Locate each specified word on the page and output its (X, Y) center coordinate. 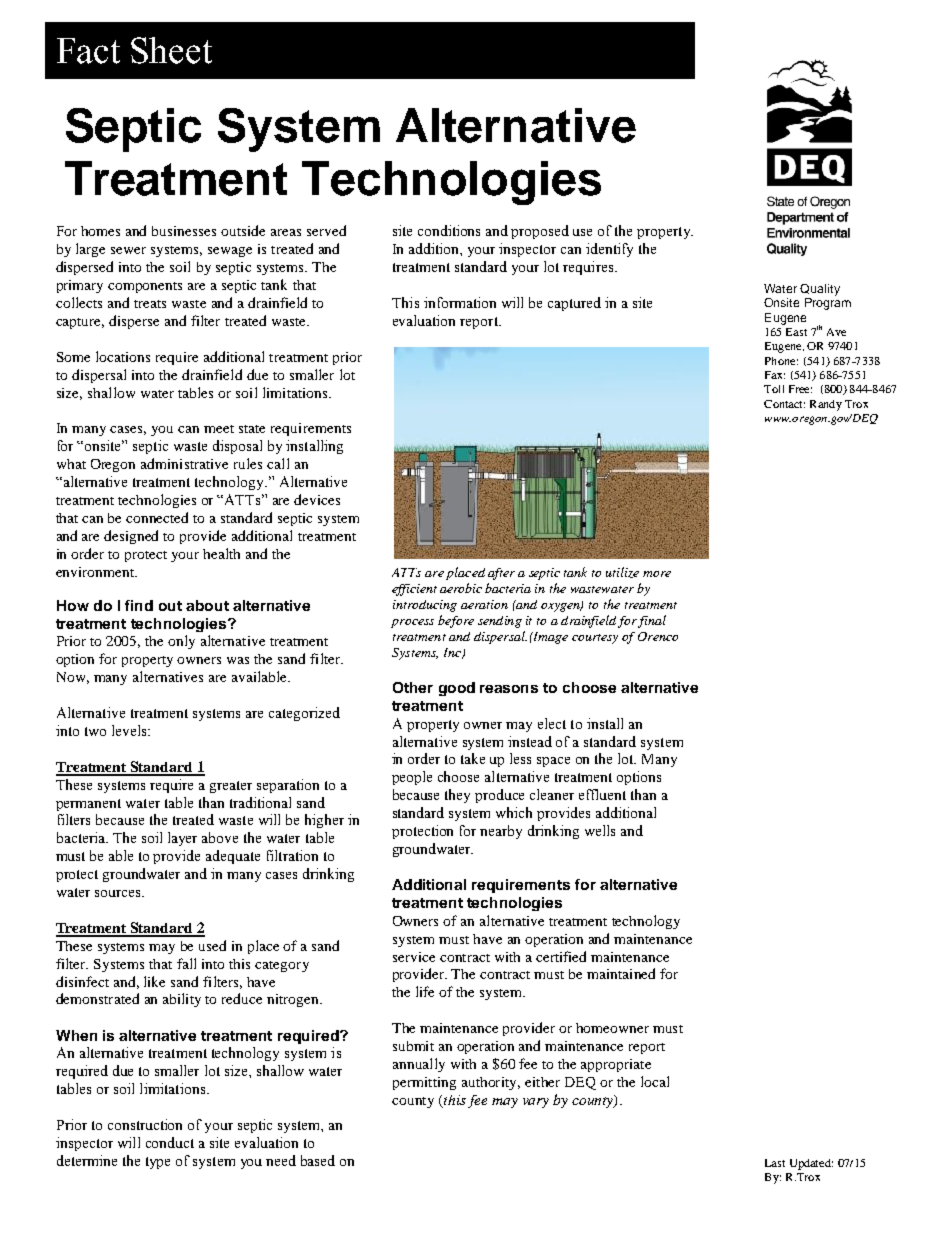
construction (145, 1124)
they (457, 796)
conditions (449, 230)
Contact (784, 404)
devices (317, 499)
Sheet (171, 50)
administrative (184, 463)
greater (231, 787)
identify (609, 250)
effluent (602, 794)
